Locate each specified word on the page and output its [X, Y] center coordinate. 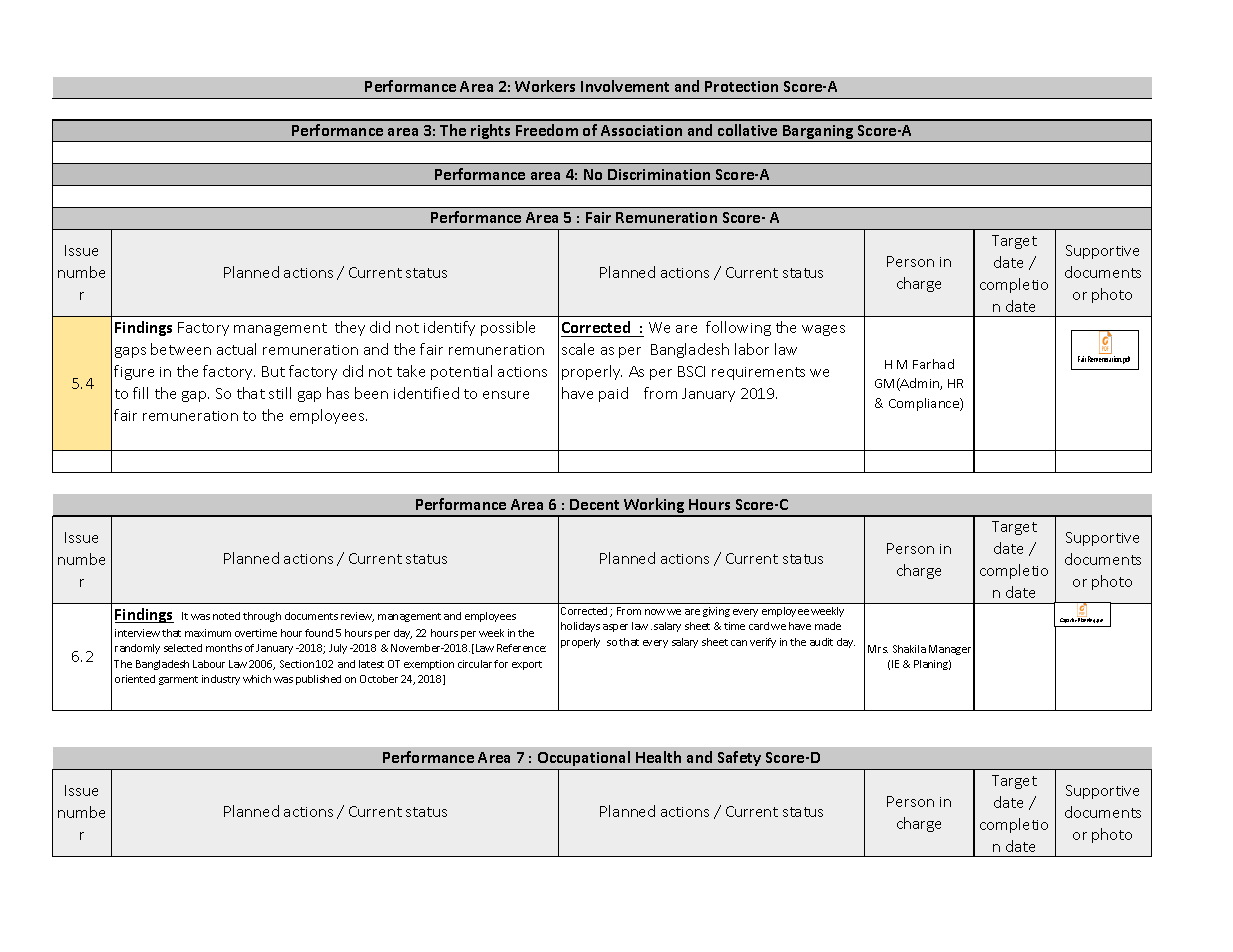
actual [236, 349]
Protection [741, 86]
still [280, 393]
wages [823, 330]
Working [654, 507]
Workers [545, 86]
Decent [594, 504]
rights [491, 133]
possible [508, 328]
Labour [209, 664]
